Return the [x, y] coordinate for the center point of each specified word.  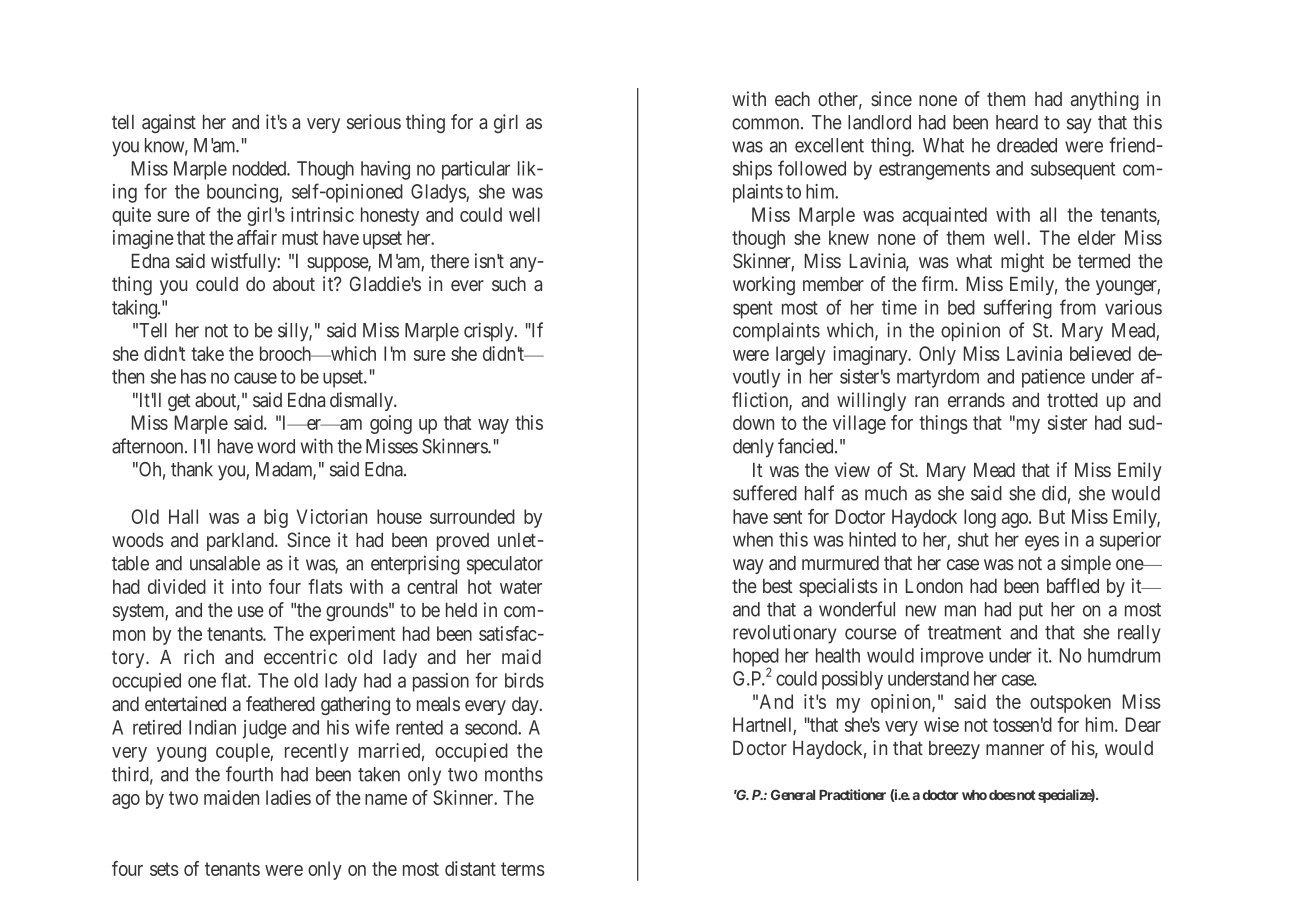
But [1052, 516]
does [1002, 795]
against [169, 123]
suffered [765, 493]
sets [164, 869]
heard [1017, 122]
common [767, 124]
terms [523, 869]
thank [192, 469]
